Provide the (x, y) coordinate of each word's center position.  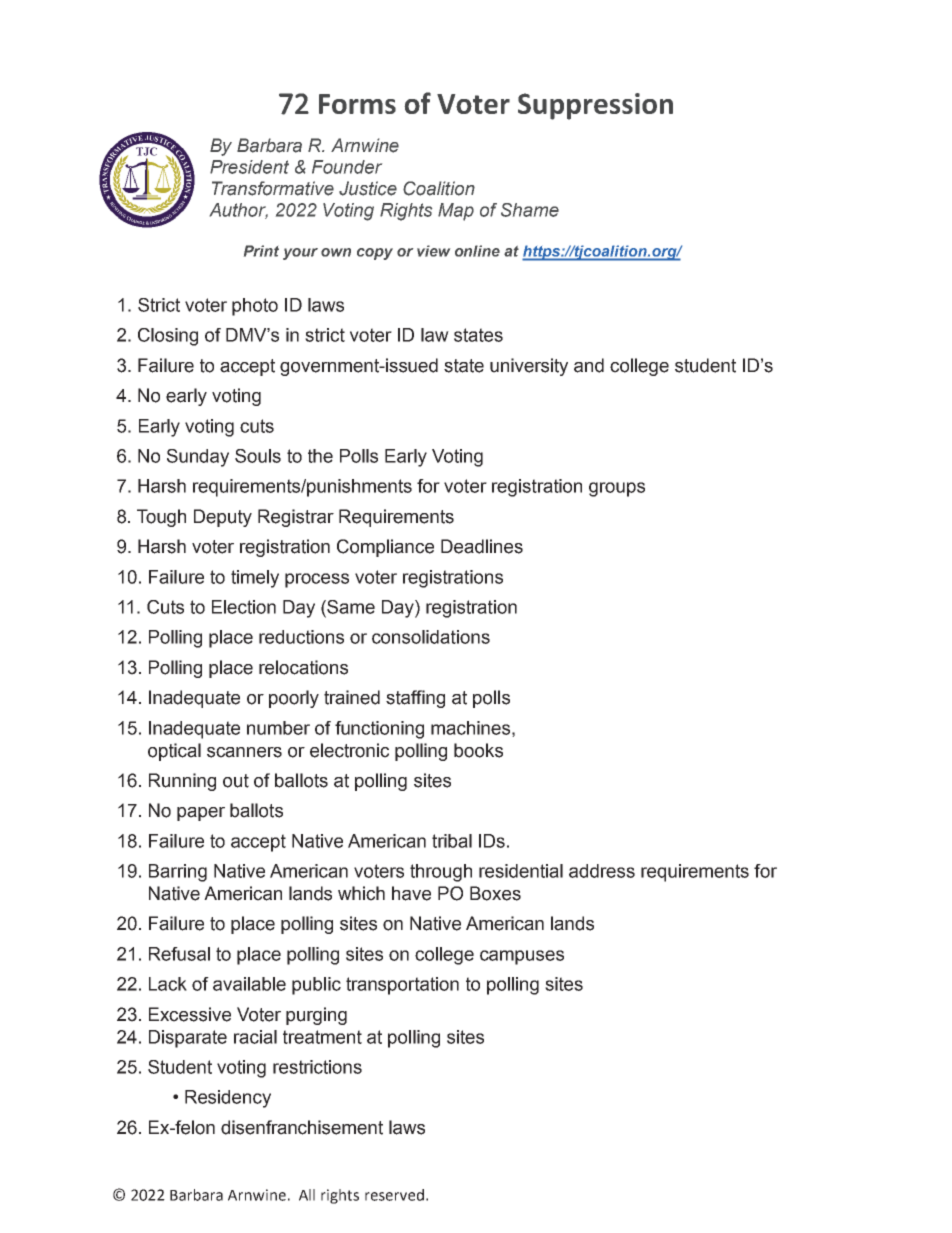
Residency (228, 1099)
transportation (402, 986)
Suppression (595, 106)
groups (617, 489)
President (249, 167)
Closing (168, 337)
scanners (244, 752)
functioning (379, 730)
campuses (522, 957)
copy (375, 254)
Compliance (385, 548)
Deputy (223, 518)
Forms (357, 104)
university (529, 367)
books (478, 750)
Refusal (179, 954)
